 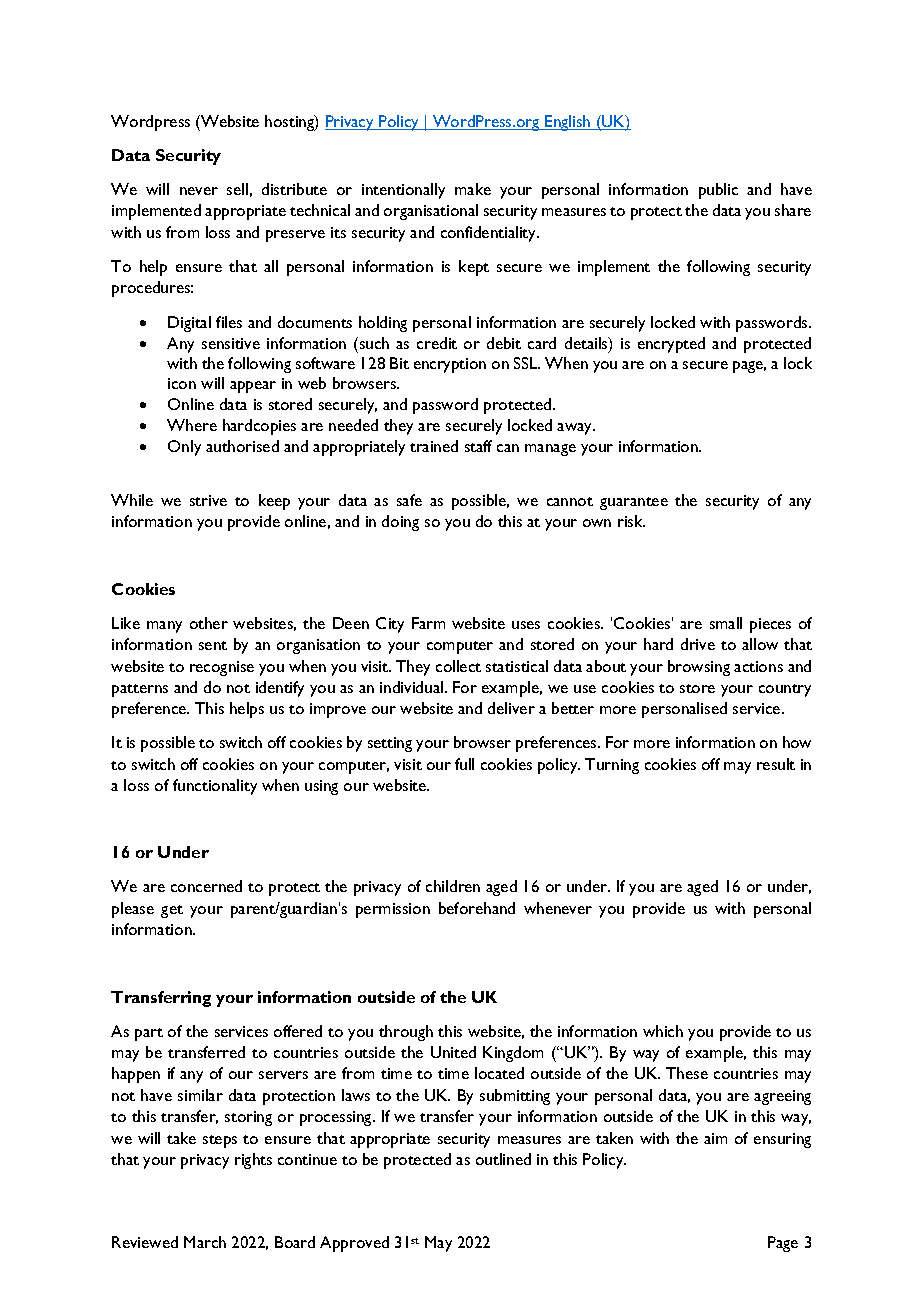 What do you see at coordinates (206, 886) in the image?
I see `concerned` at bounding box center [206, 886].
